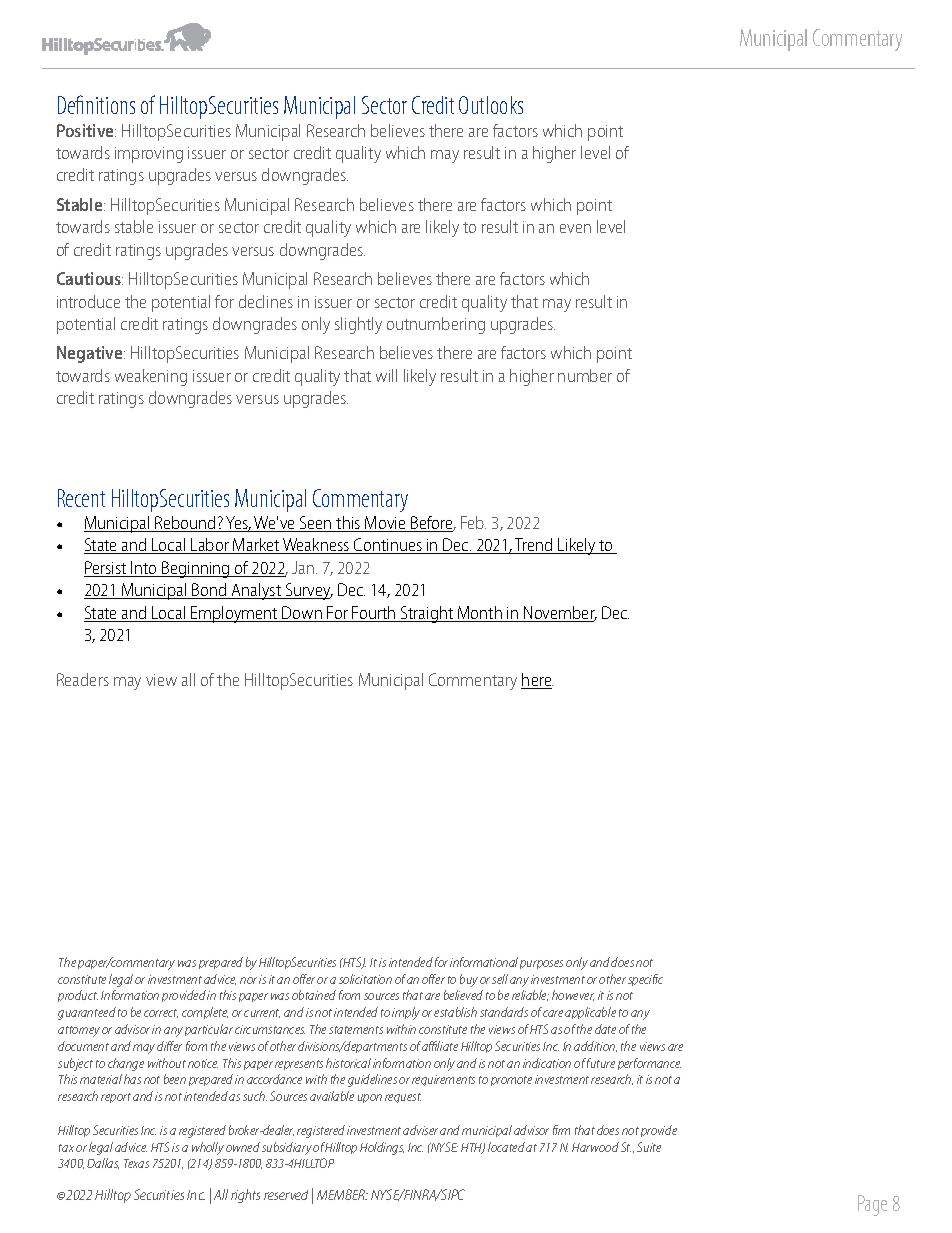 The height and width of the image is (1233, 952). I want to click on Page, so click(872, 1205).
